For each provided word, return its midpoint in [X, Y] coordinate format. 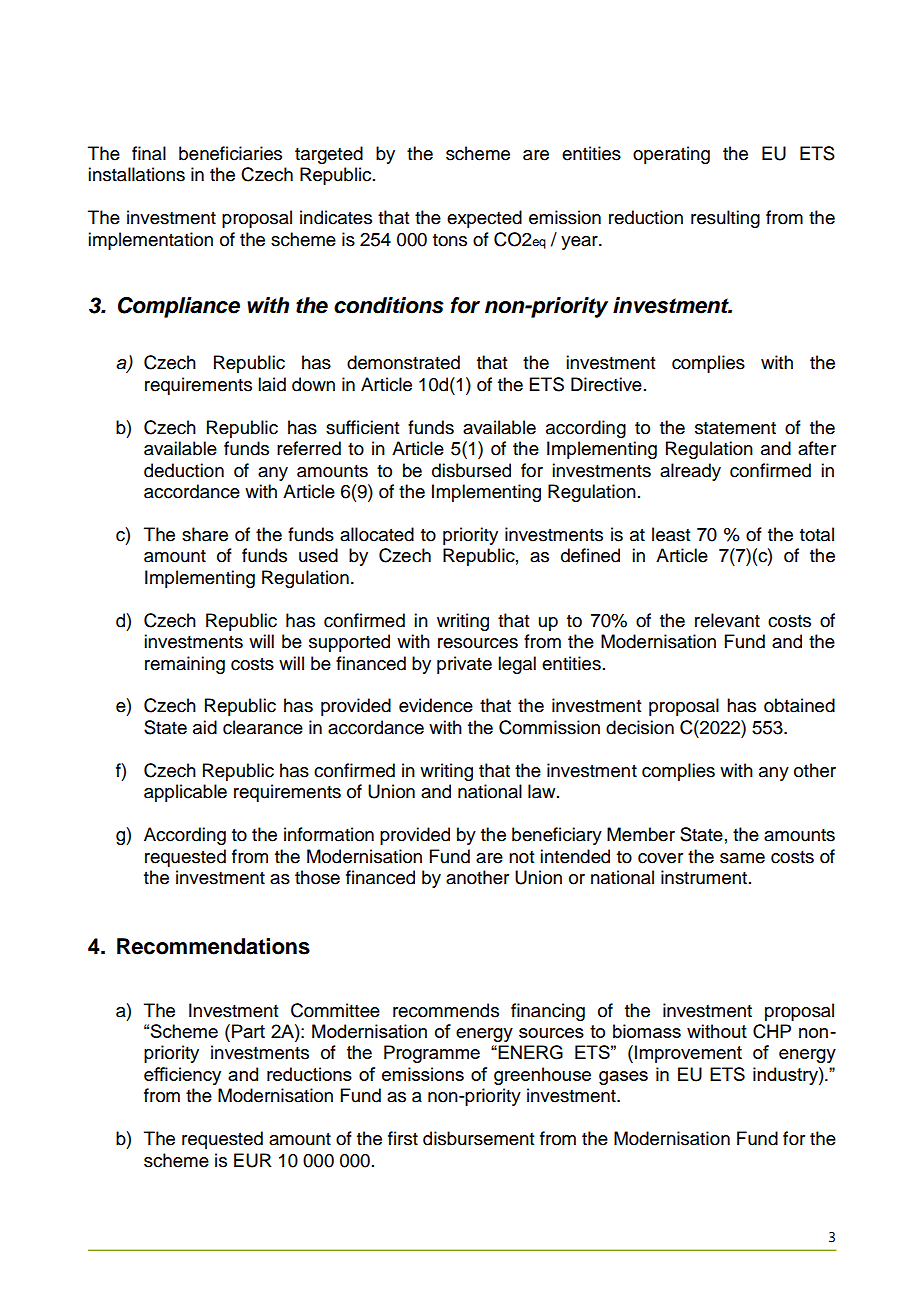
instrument [704, 877]
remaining [185, 665]
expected [484, 219]
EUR [253, 1160]
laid [272, 384]
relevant [727, 620]
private [464, 665]
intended [575, 856]
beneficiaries [230, 153]
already [690, 472]
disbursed [471, 470]
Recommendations [213, 946]
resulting [725, 219]
